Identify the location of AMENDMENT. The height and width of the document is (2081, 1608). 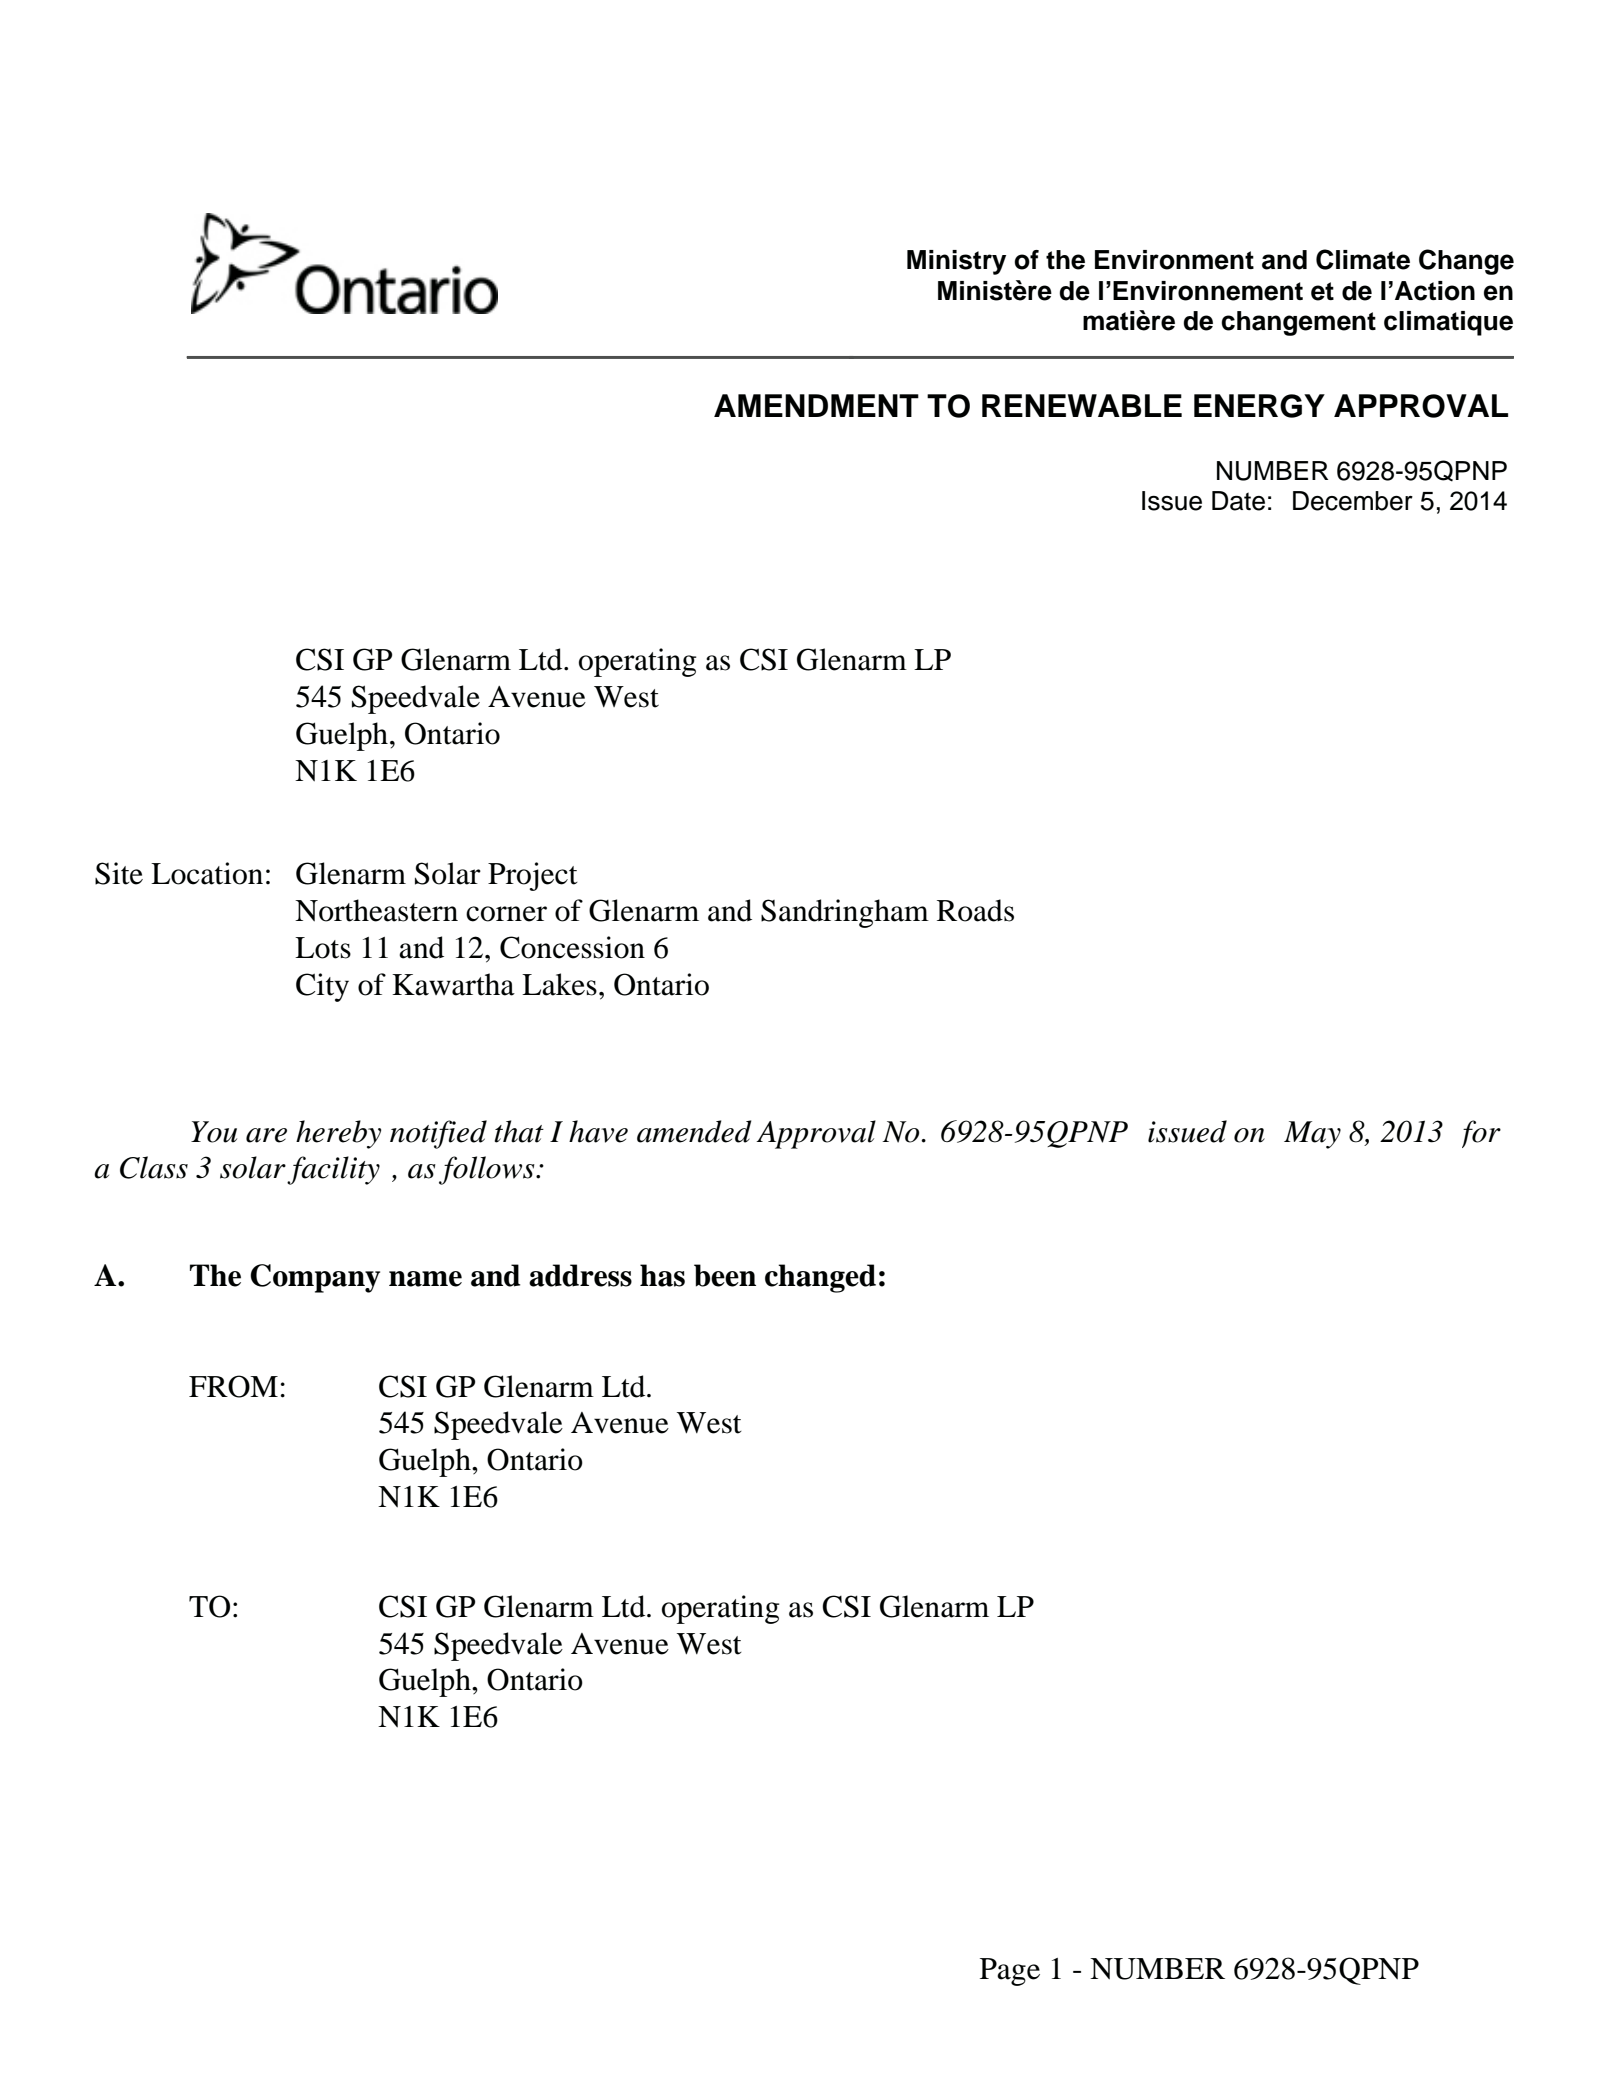
(816, 405).
